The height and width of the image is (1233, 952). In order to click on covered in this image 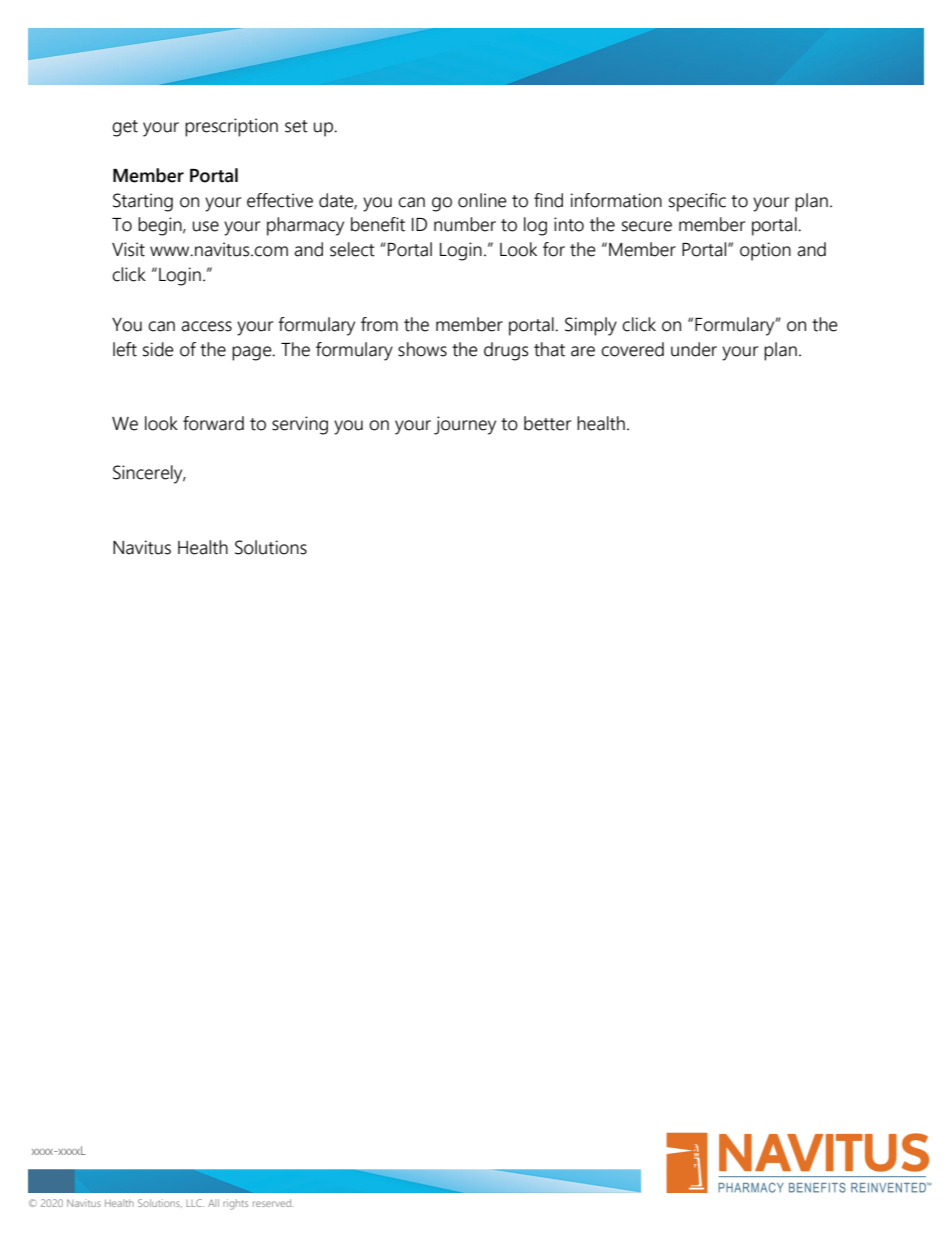, I will do `click(632, 349)`.
